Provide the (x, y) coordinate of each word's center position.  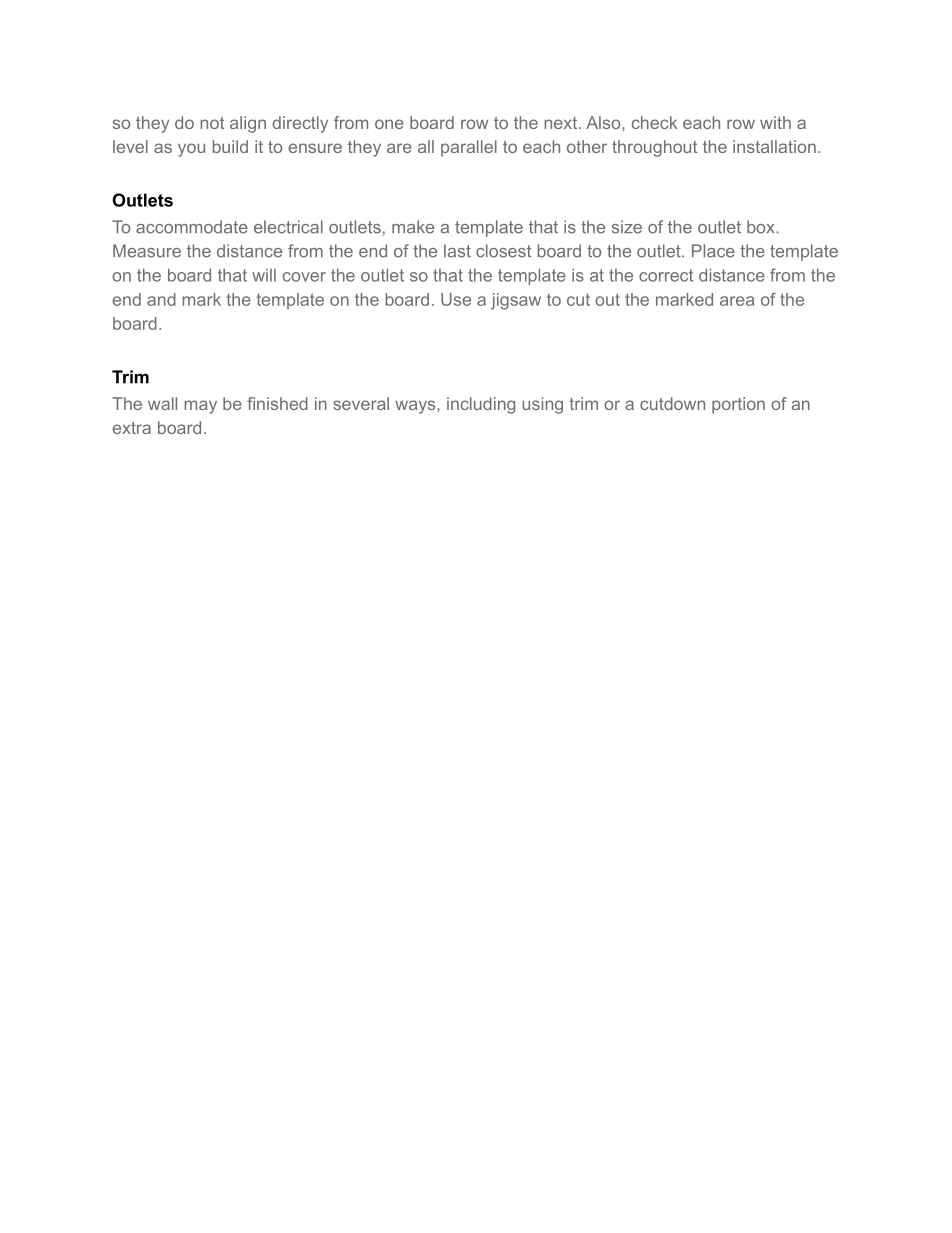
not (212, 123)
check (654, 122)
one (389, 124)
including (481, 405)
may (201, 407)
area (737, 301)
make (413, 227)
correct (666, 275)
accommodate (192, 227)
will (264, 275)
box (762, 227)
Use (456, 299)
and (161, 299)
